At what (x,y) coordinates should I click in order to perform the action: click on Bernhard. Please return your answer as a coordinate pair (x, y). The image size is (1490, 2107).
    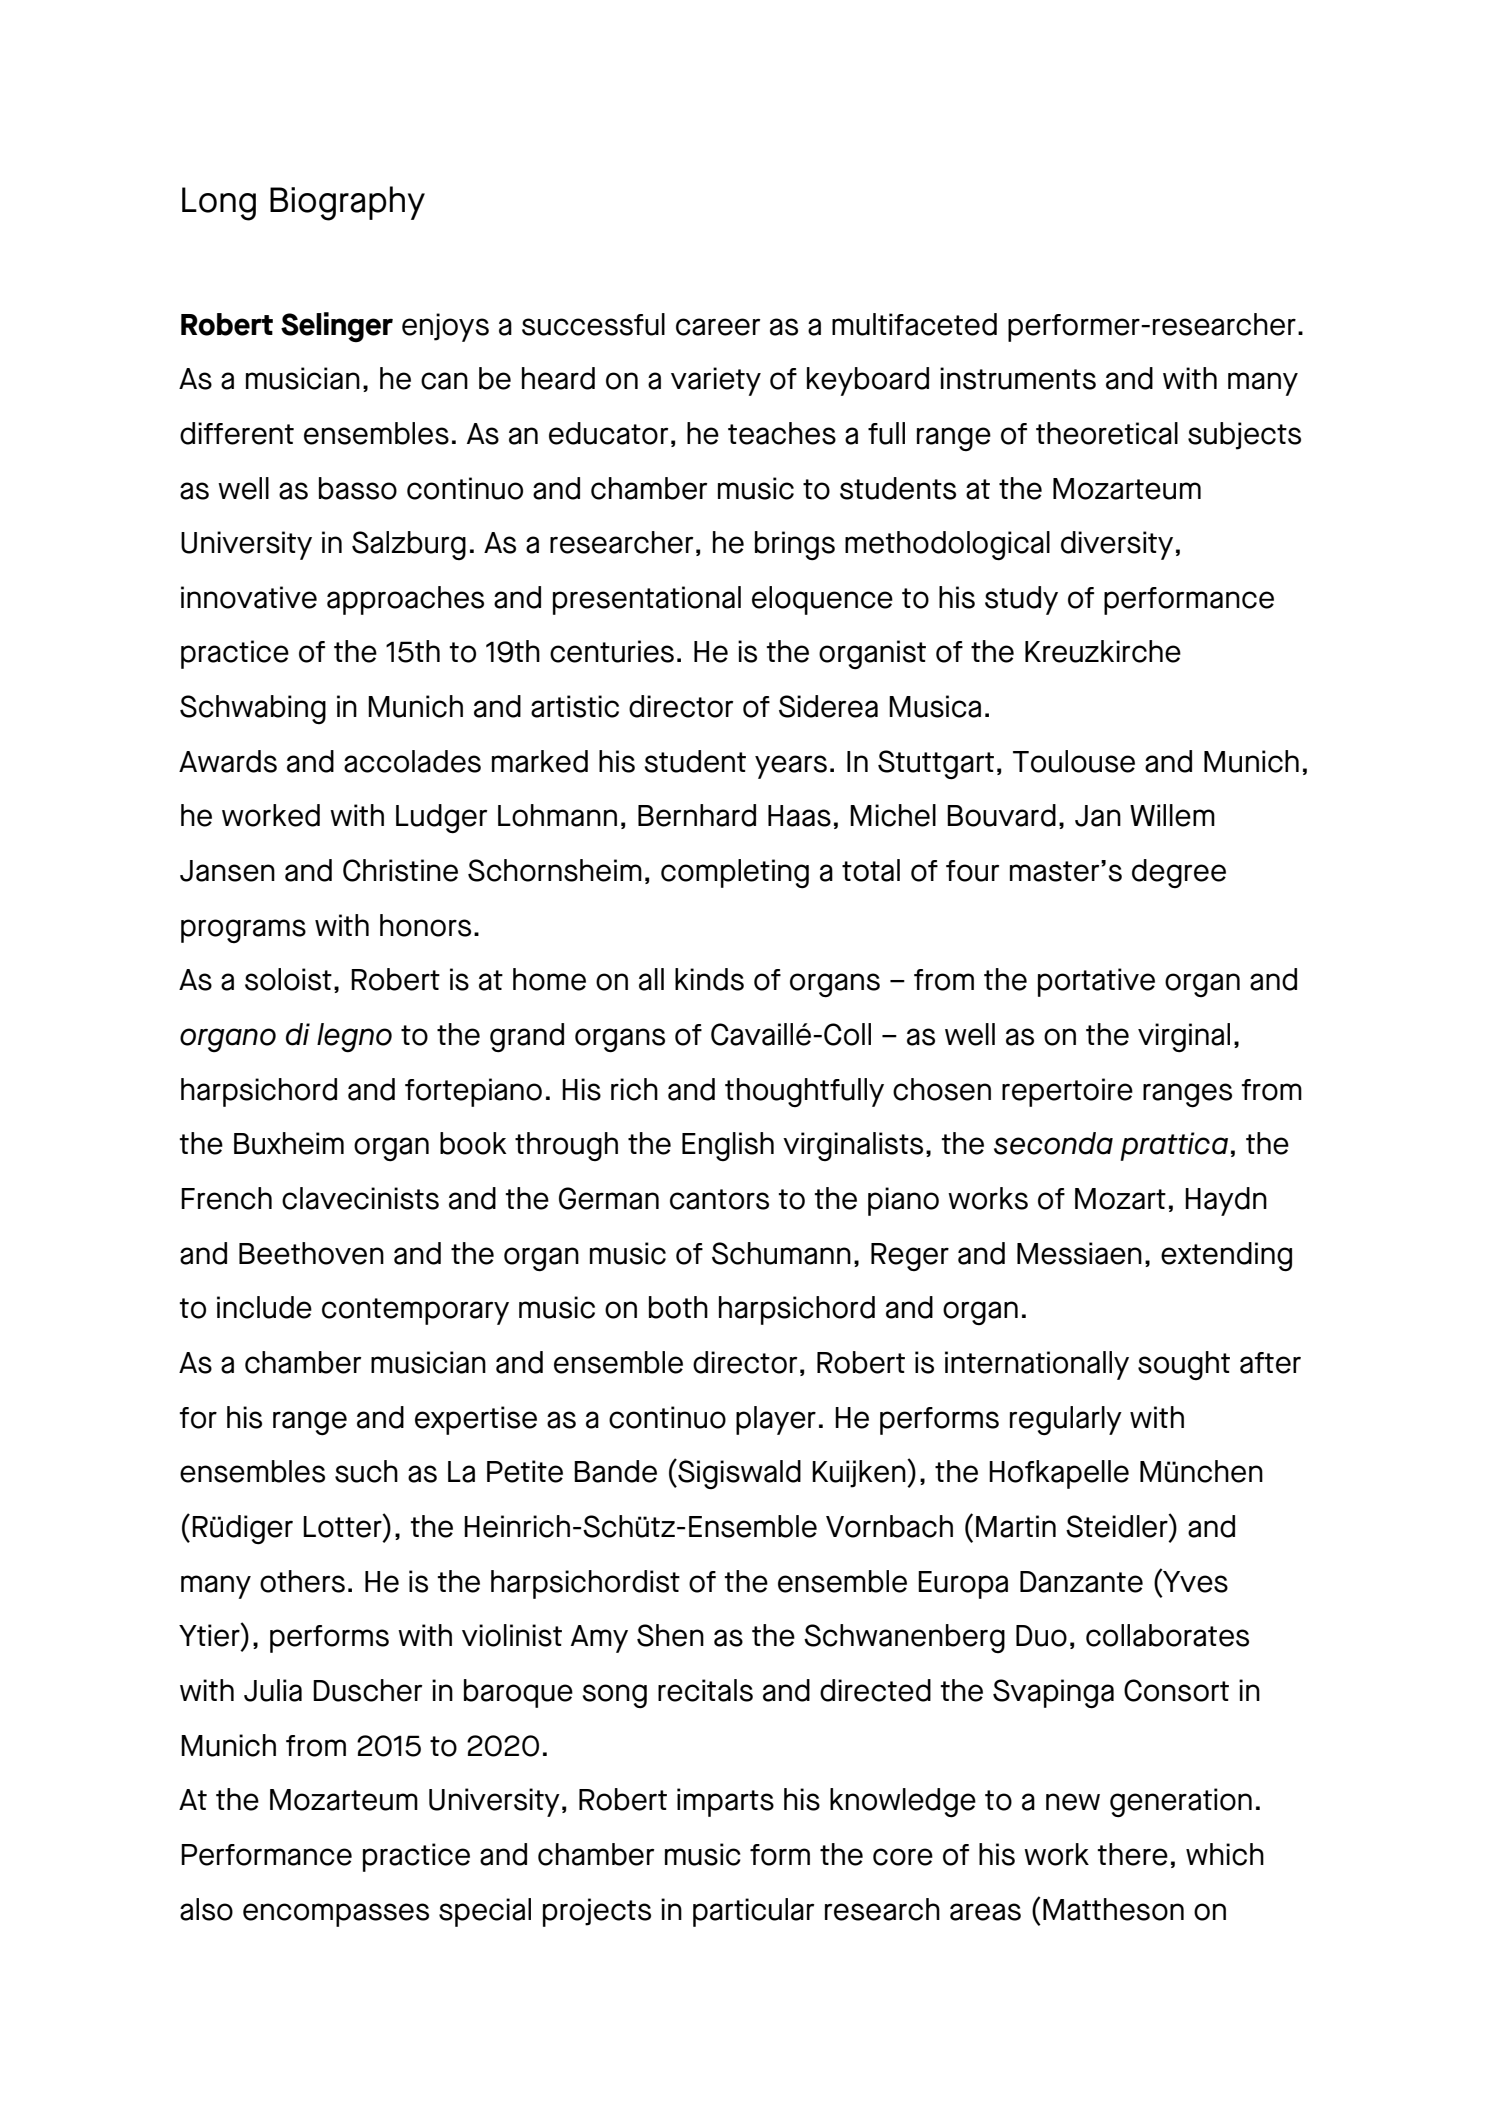
    Looking at the image, I should click on (697, 815).
